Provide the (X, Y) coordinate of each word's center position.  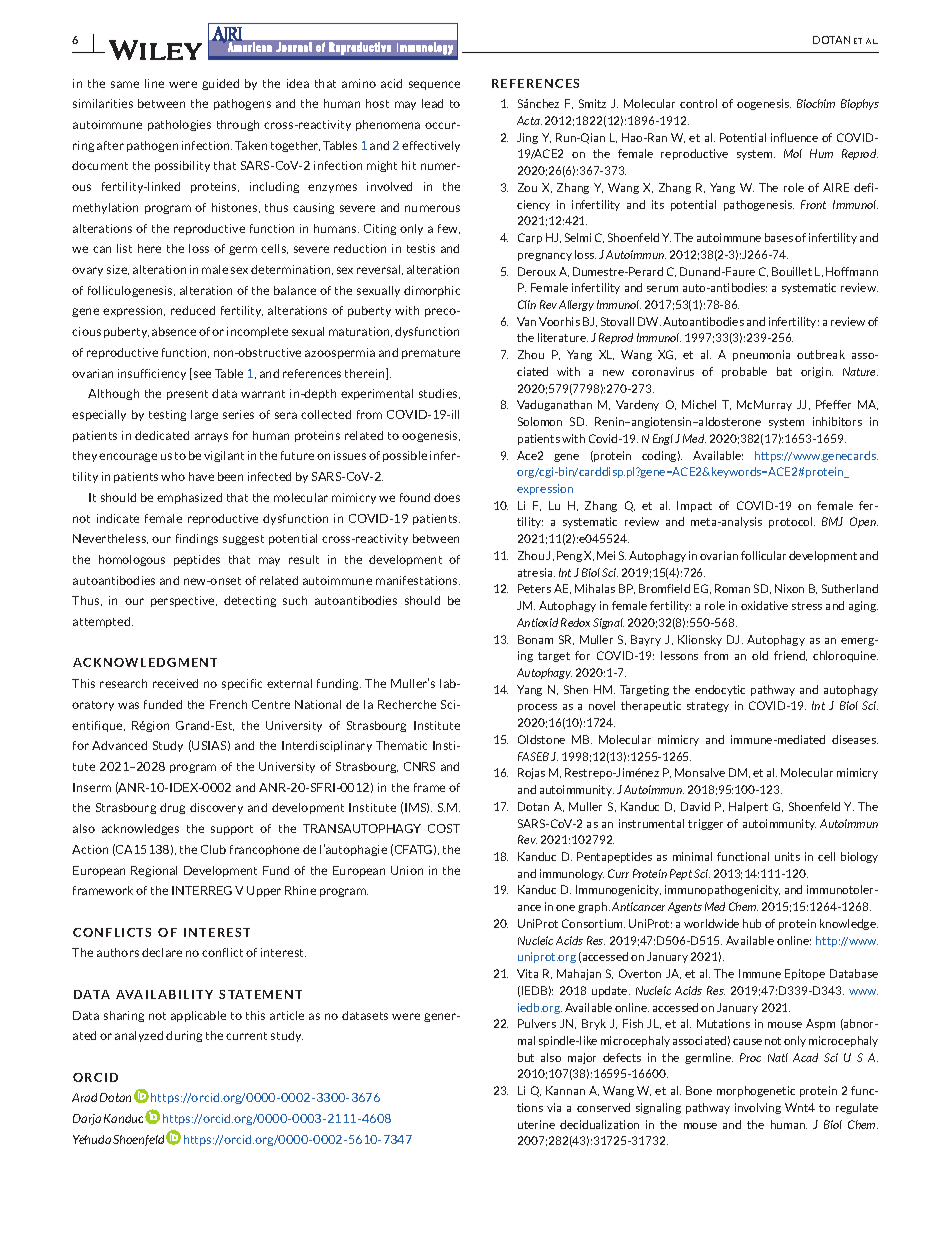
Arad (84, 1097)
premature (431, 354)
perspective (184, 601)
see (202, 374)
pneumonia (761, 355)
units (787, 856)
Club (213, 849)
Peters (534, 588)
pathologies (179, 125)
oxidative (764, 605)
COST (444, 828)
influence (794, 137)
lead (432, 103)
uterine (536, 1124)
